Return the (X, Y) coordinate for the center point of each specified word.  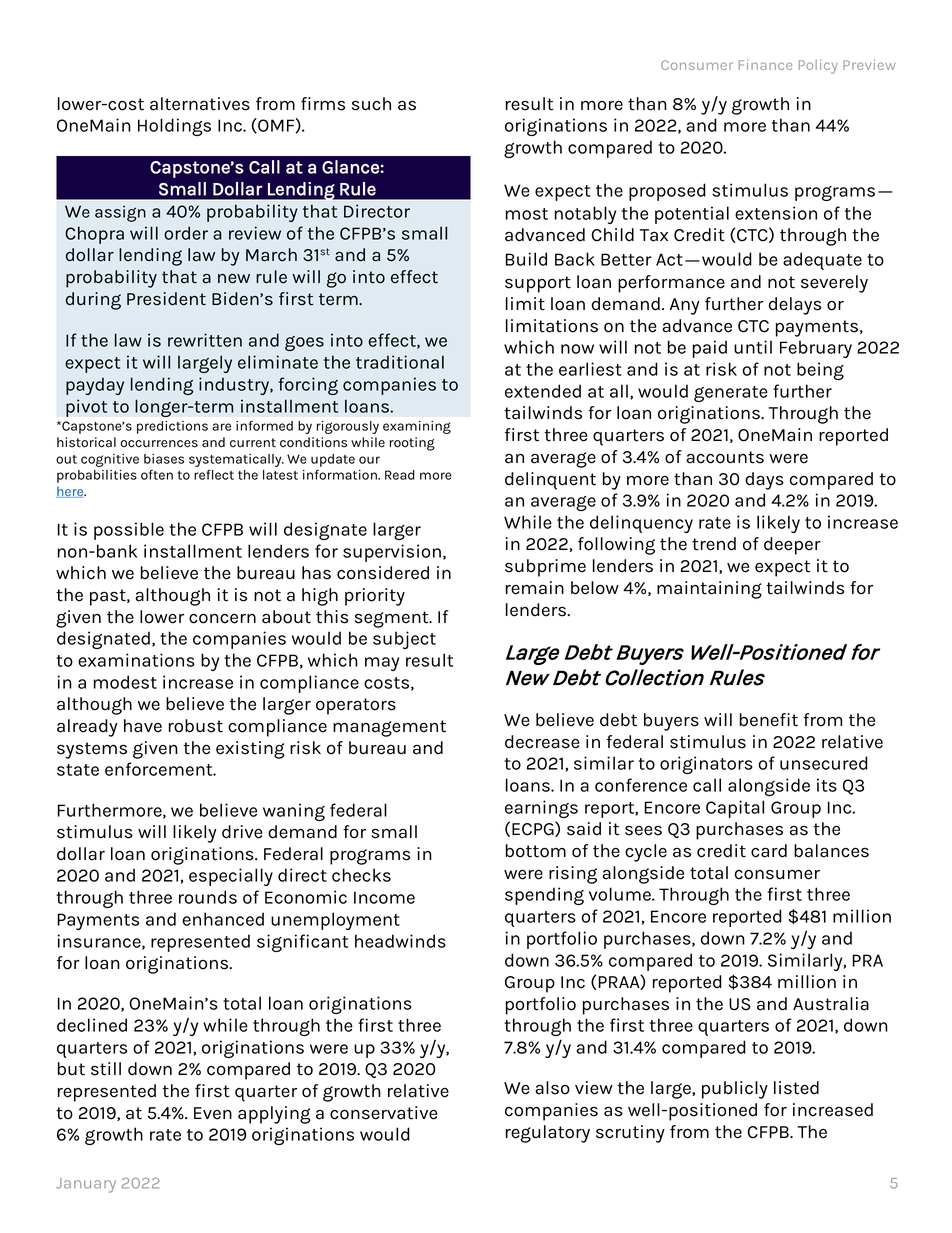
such (371, 104)
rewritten (205, 340)
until (753, 347)
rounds (208, 897)
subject (404, 640)
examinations (136, 660)
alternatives (200, 104)
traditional (400, 362)
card (769, 851)
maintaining (709, 590)
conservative (384, 1113)
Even (213, 1113)
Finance (765, 64)
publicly (735, 1090)
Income (384, 897)
